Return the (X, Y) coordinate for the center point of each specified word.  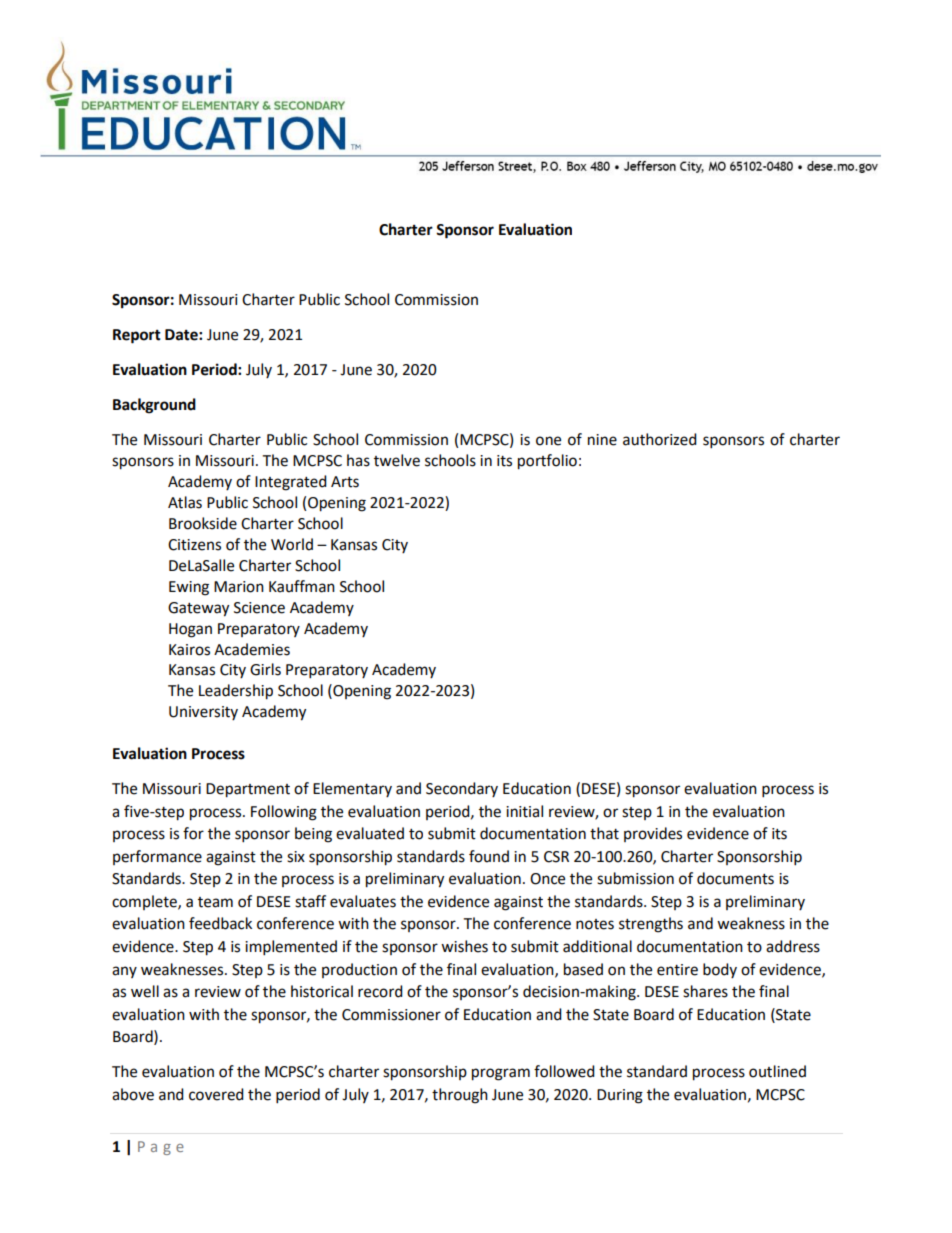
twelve (397, 460)
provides (653, 834)
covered (216, 1094)
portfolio (547, 462)
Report (137, 336)
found (489, 856)
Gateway (198, 609)
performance (157, 857)
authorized (660, 439)
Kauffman (302, 586)
